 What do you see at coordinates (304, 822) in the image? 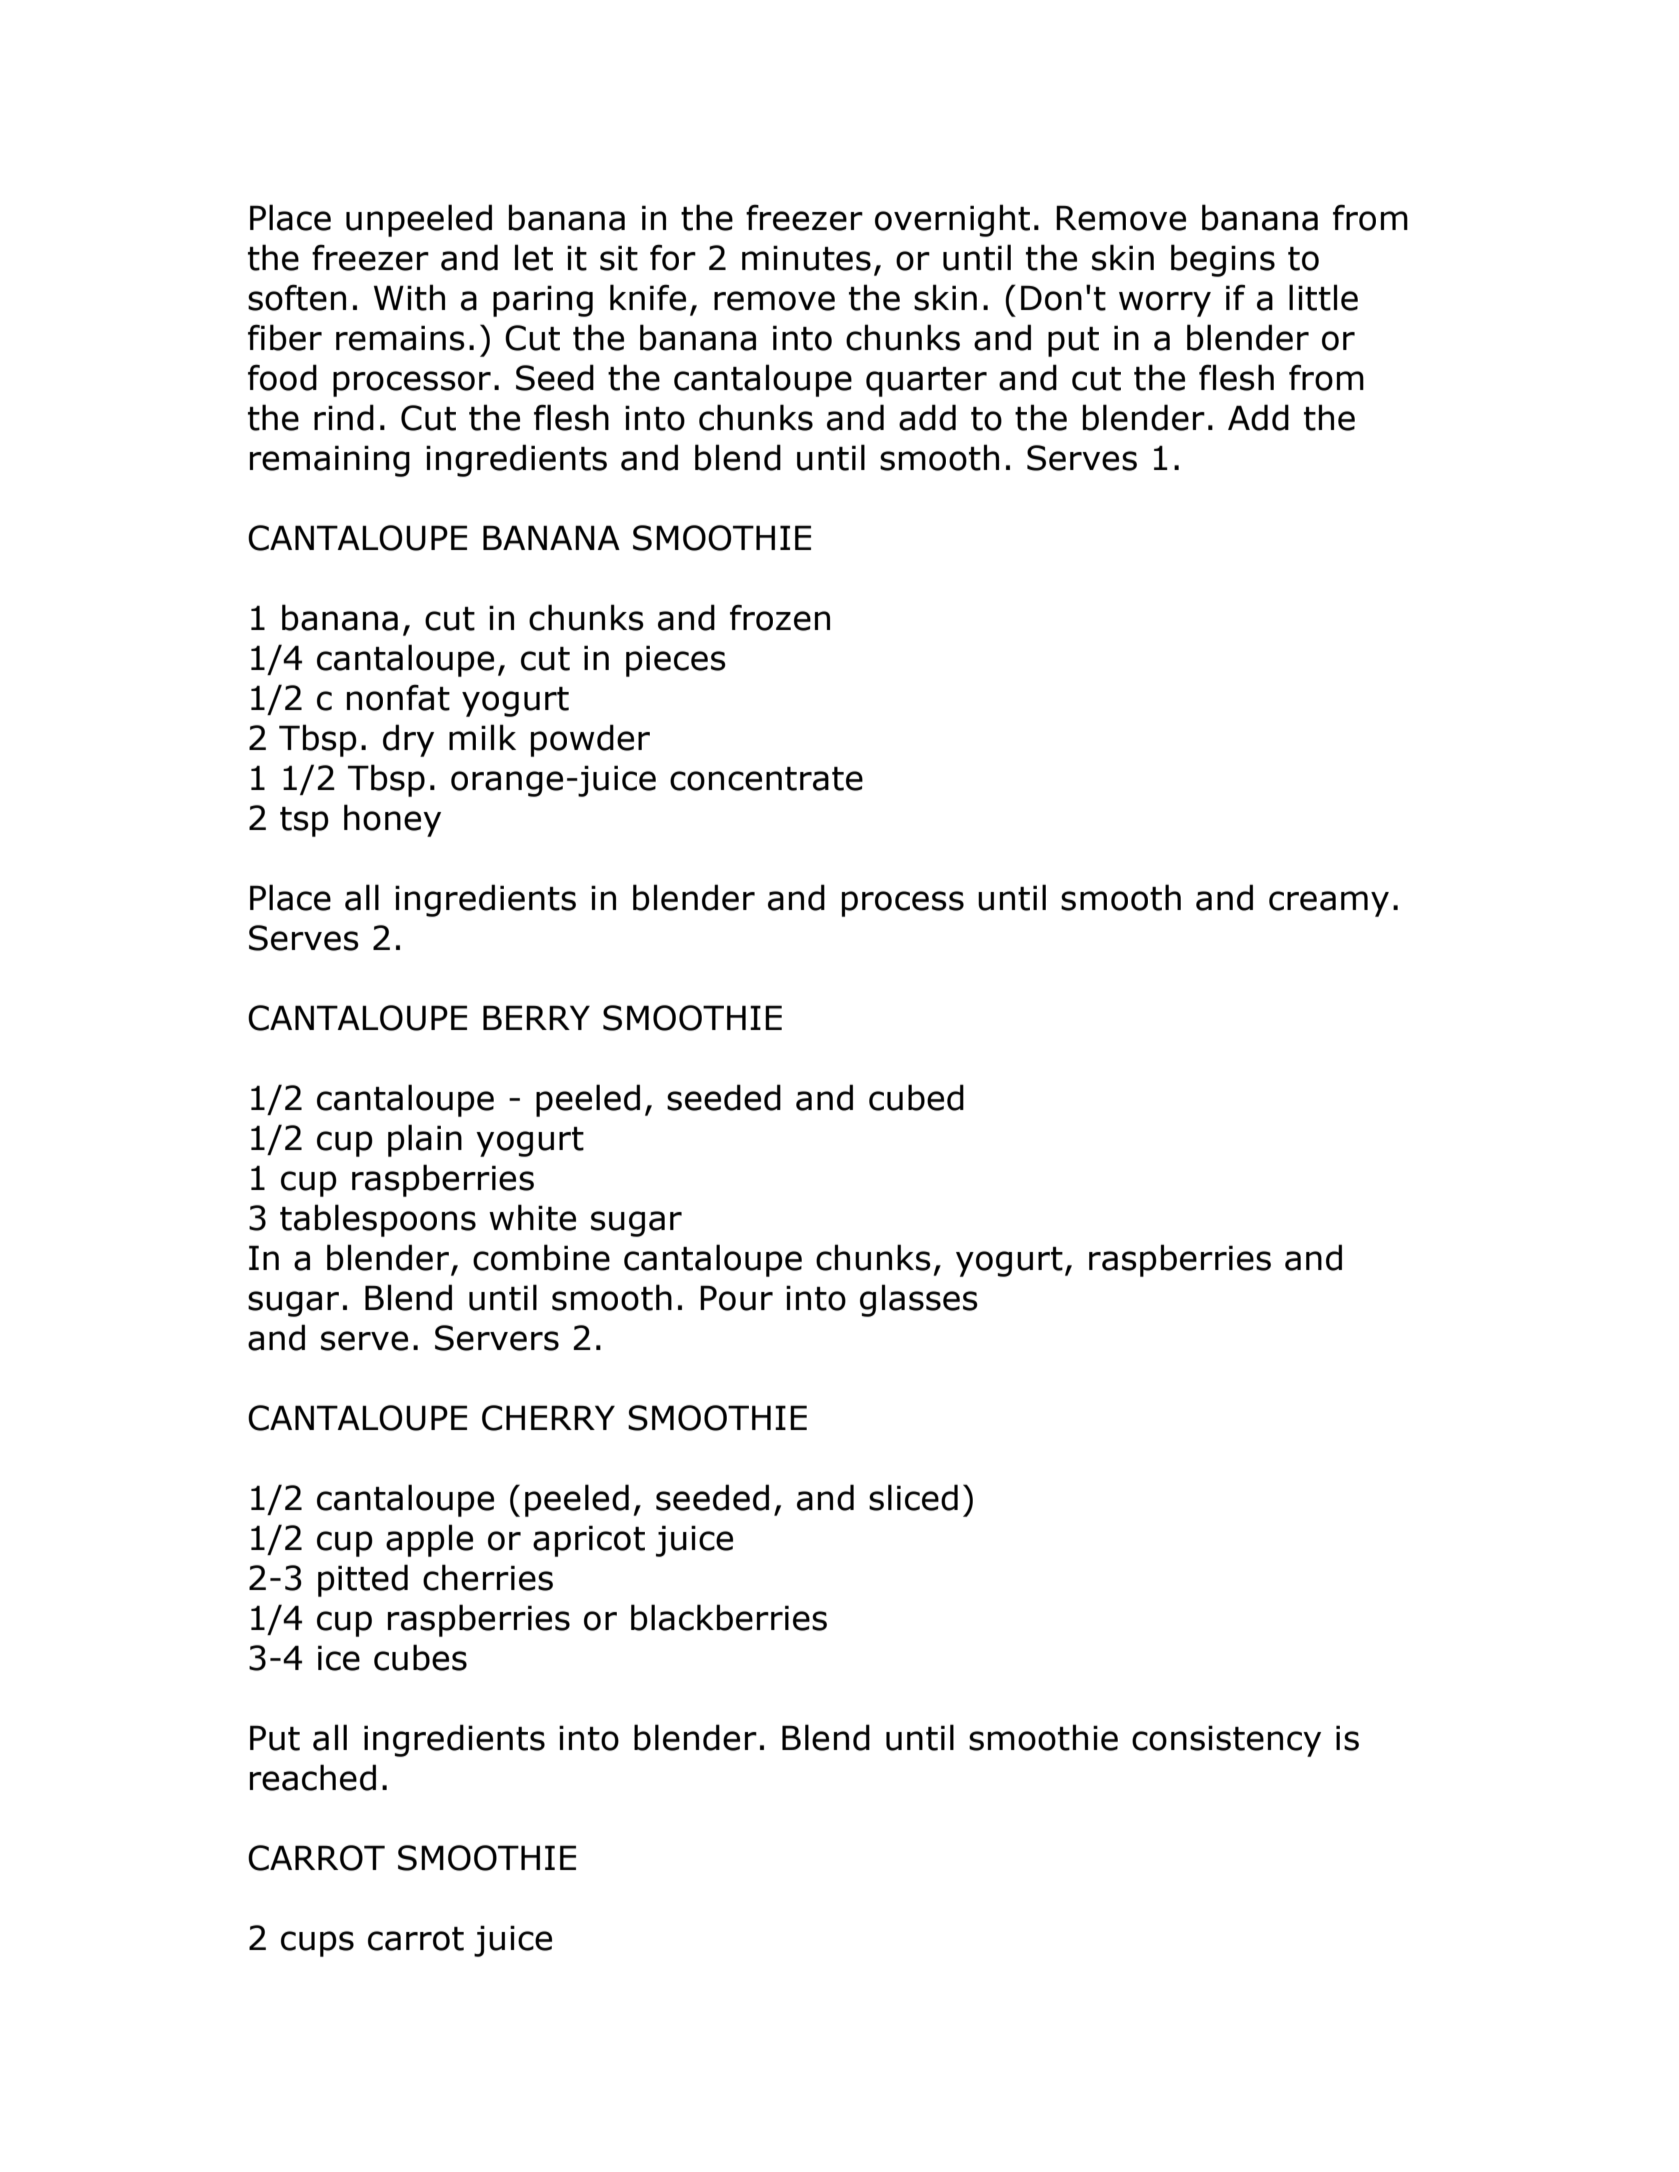
I see `tsp` at bounding box center [304, 822].
